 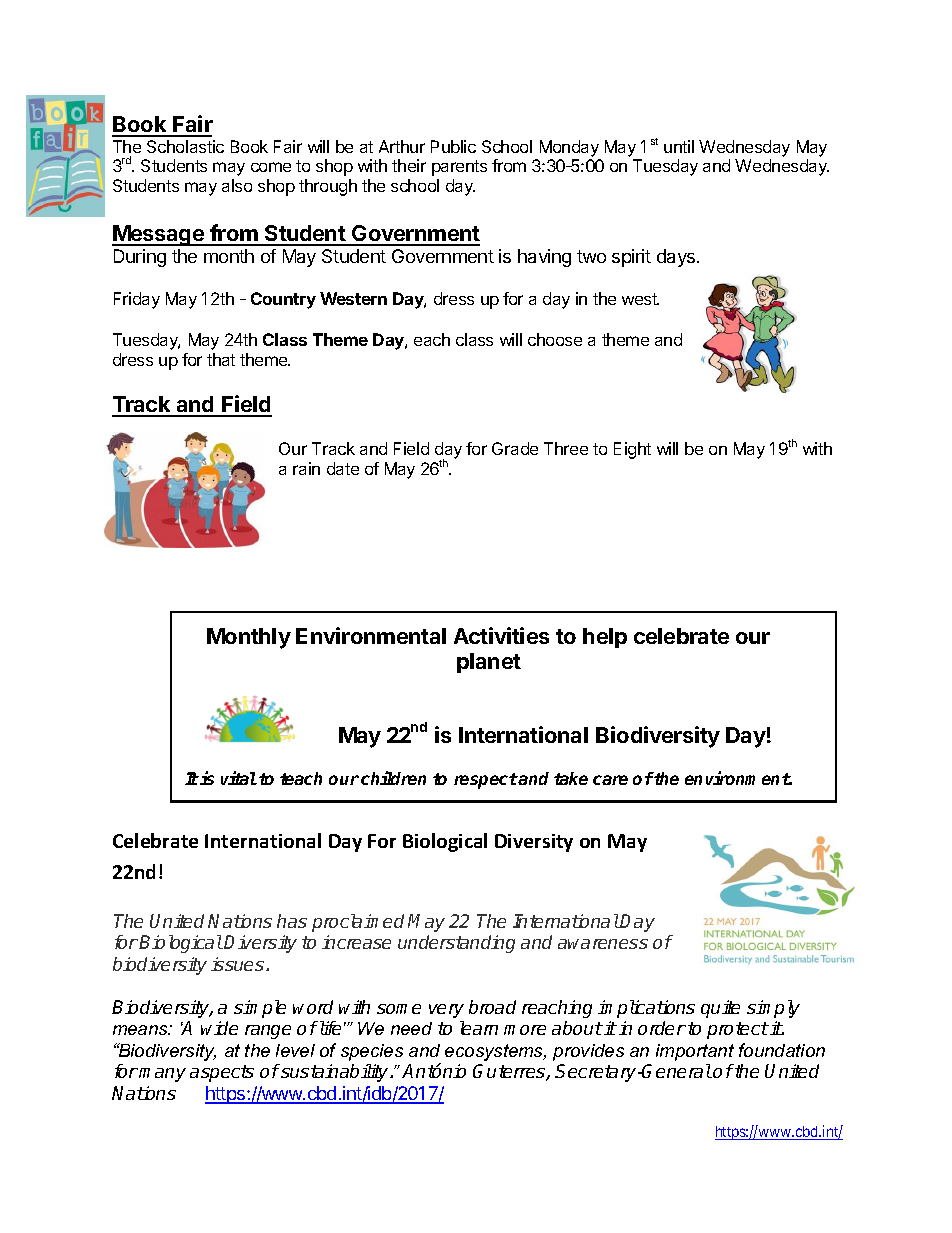 What do you see at coordinates (459, 168) in the page?
I see `parents` at bounding box center [459, 168].
